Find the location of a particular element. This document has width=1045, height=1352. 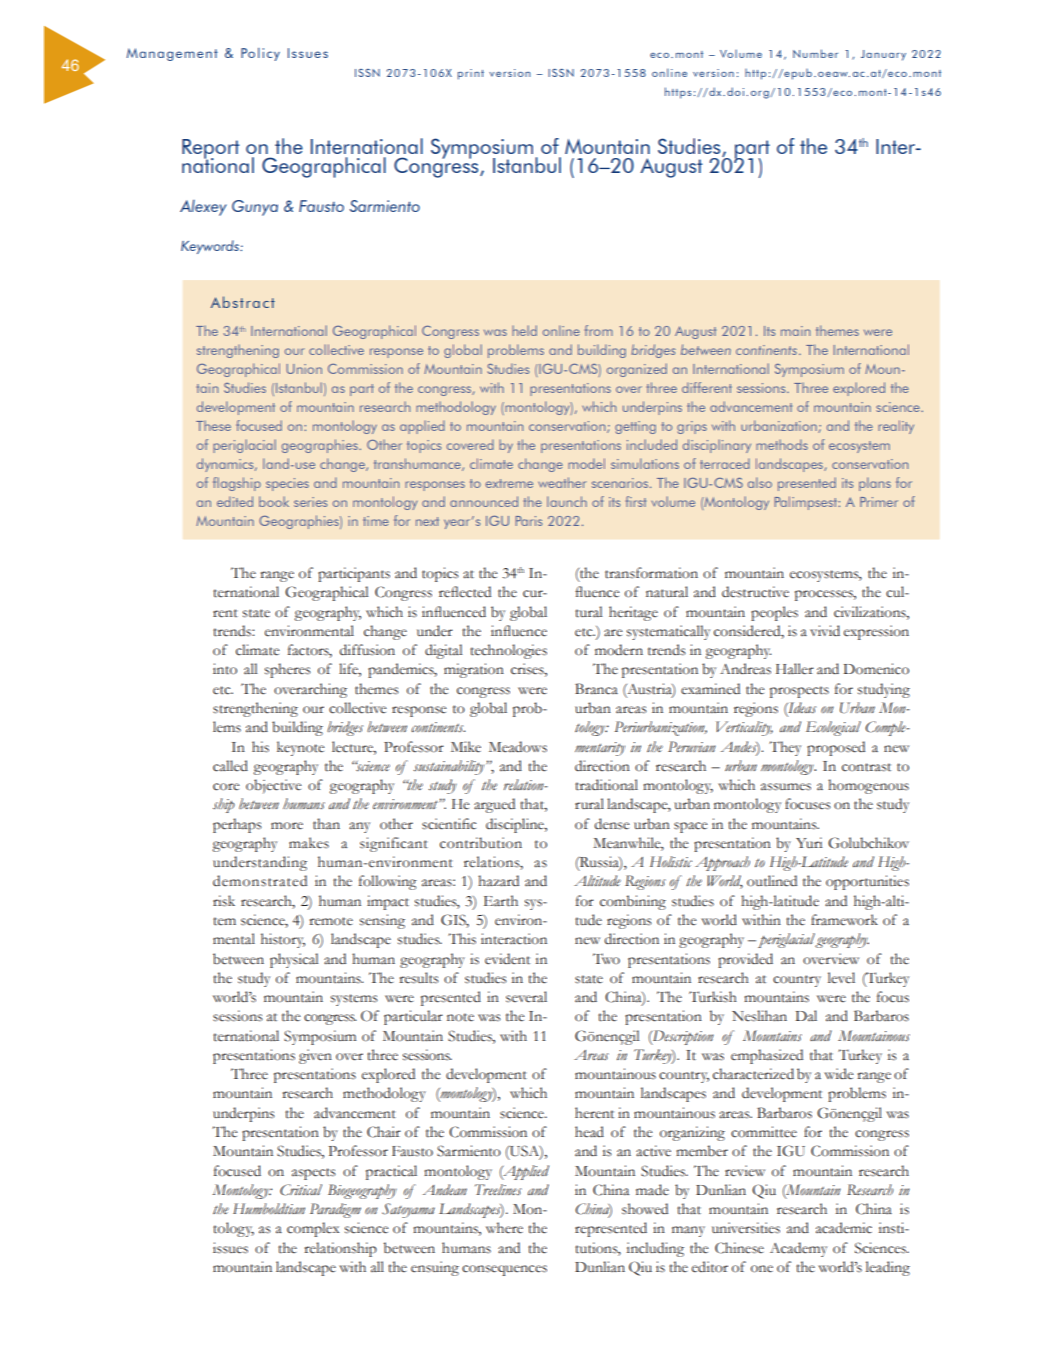

Paradigm is located at coordinates (335, 1210).
